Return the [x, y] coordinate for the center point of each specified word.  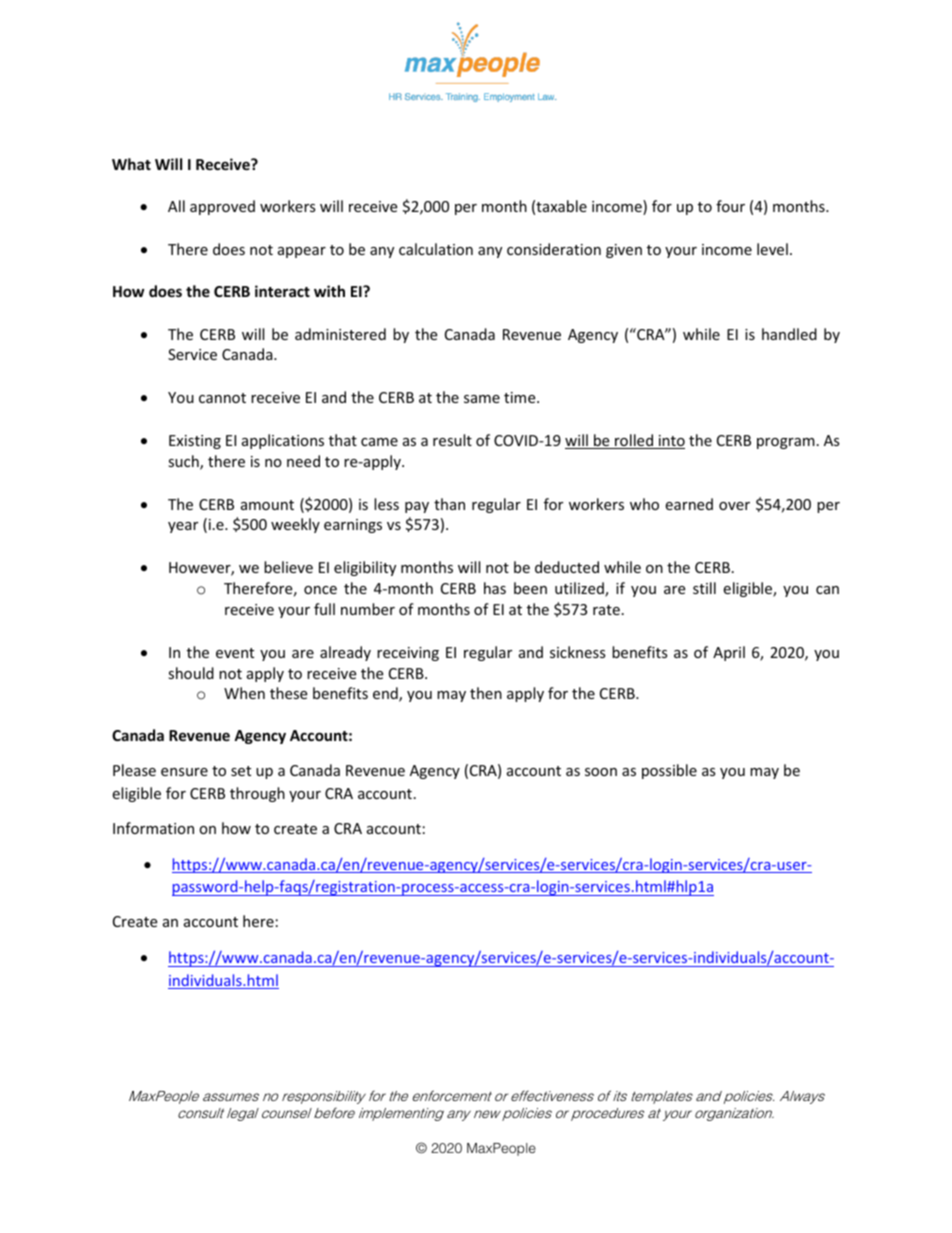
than [449, 504]
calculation [436, 249]
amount [267, 505]
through [257, 794]
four [730, 206]
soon [601, 772]
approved [222, 207]
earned [689, 504]
